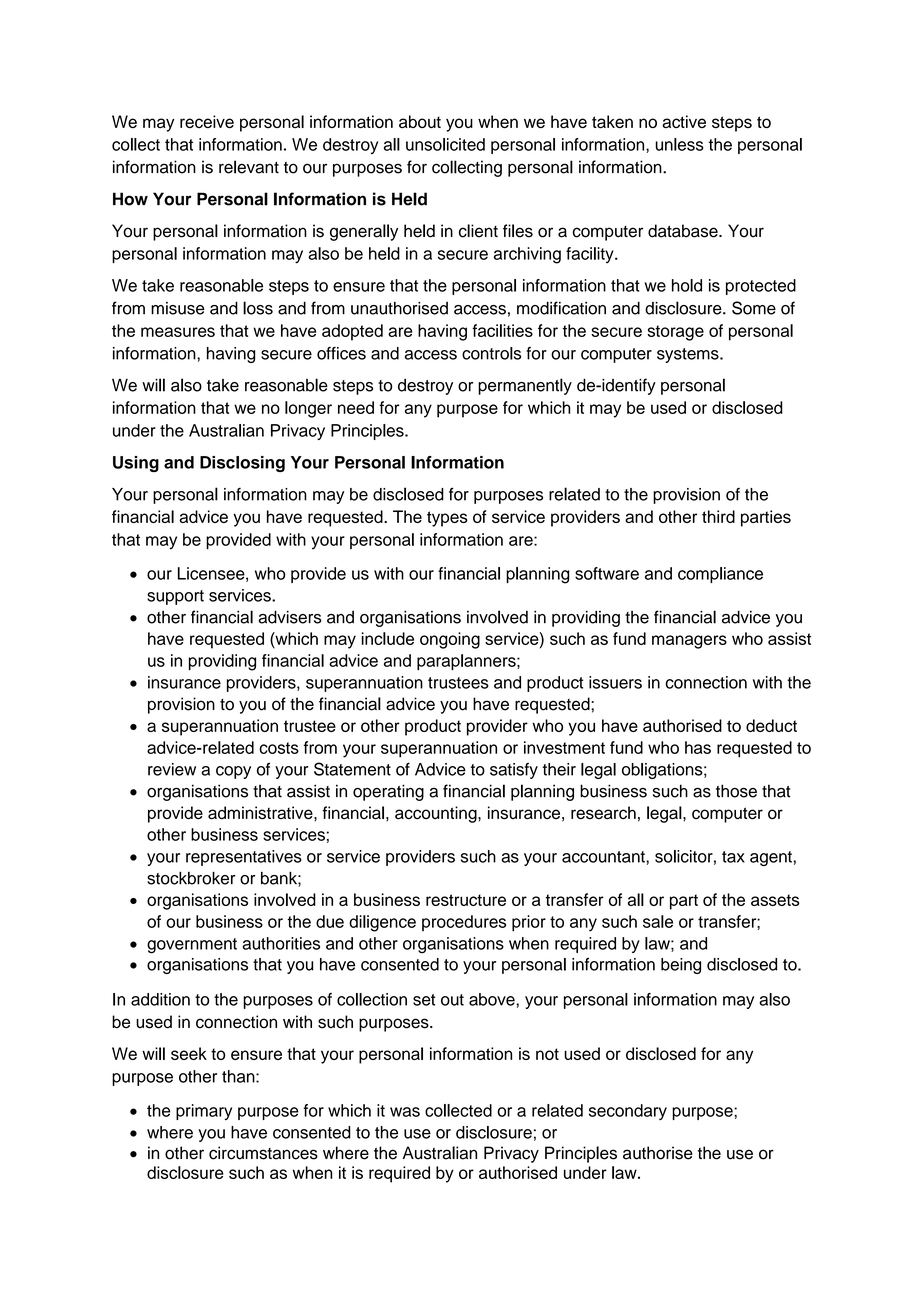 The width and height of the screenshot is (924, 1308). Describe the element at coordinates (450, 640) in the screenshot. I see `ongoing` at that location.
